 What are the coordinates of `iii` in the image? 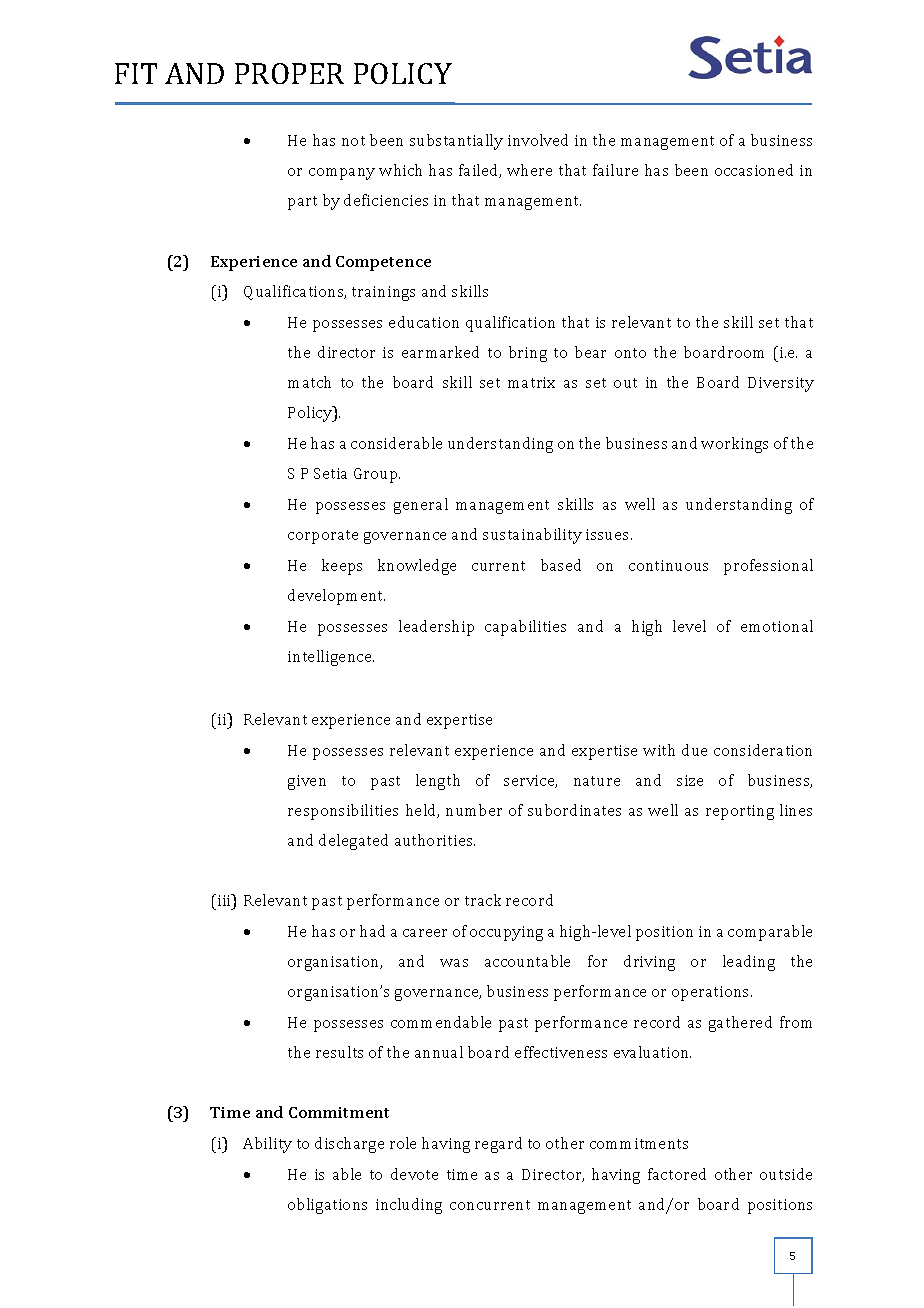 It's located at (225, 900).
